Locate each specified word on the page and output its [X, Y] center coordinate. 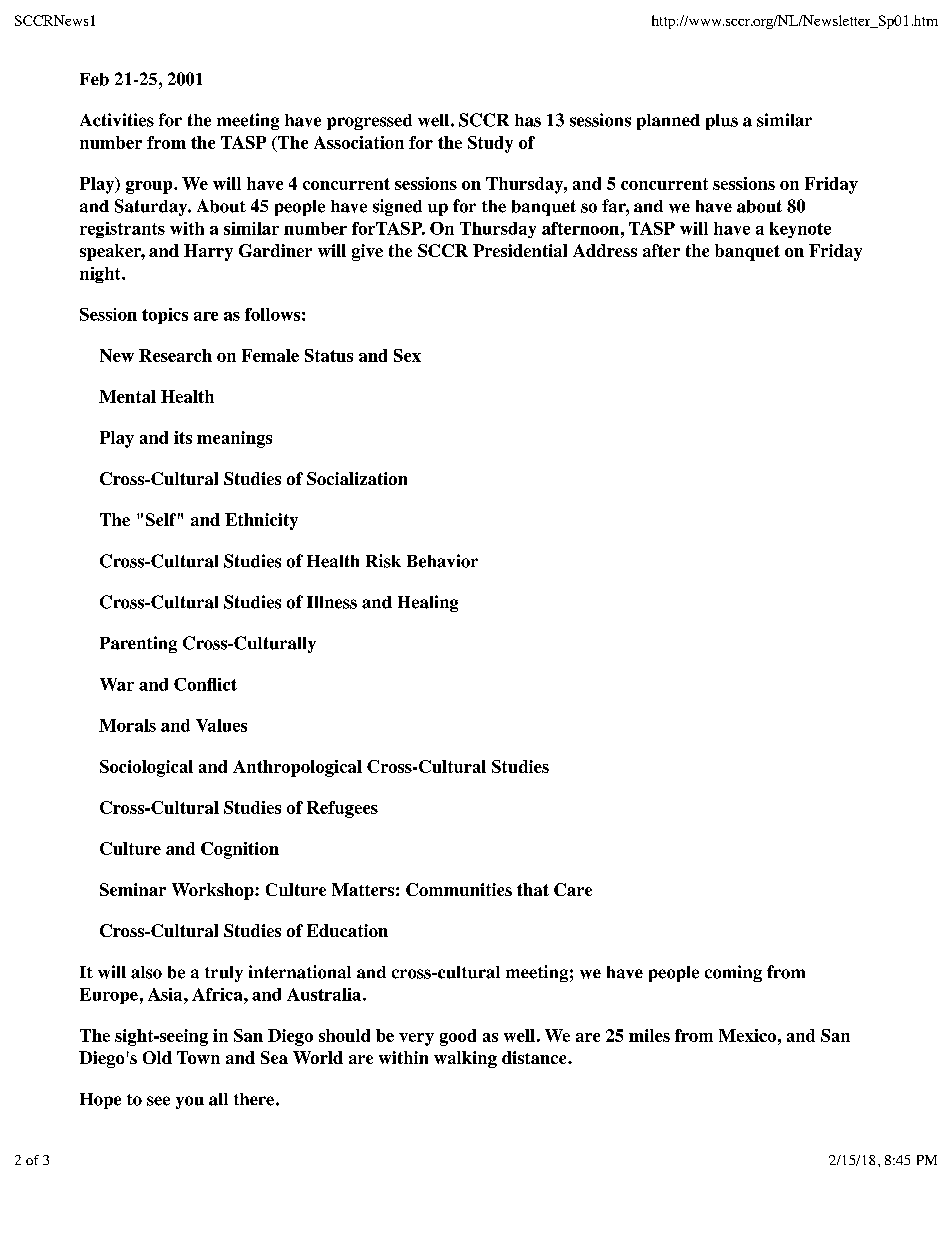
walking [465, 1059]
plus [722, 122]
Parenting [138, 644]
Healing [428, 603]
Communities [459, 889]
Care [573, 889]
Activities [117, 120]
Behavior [442, 561]
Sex [407, 355]
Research [175, 355]
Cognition [240, 850]
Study [490, 144]
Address [605, 250]
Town [198, 1057]
